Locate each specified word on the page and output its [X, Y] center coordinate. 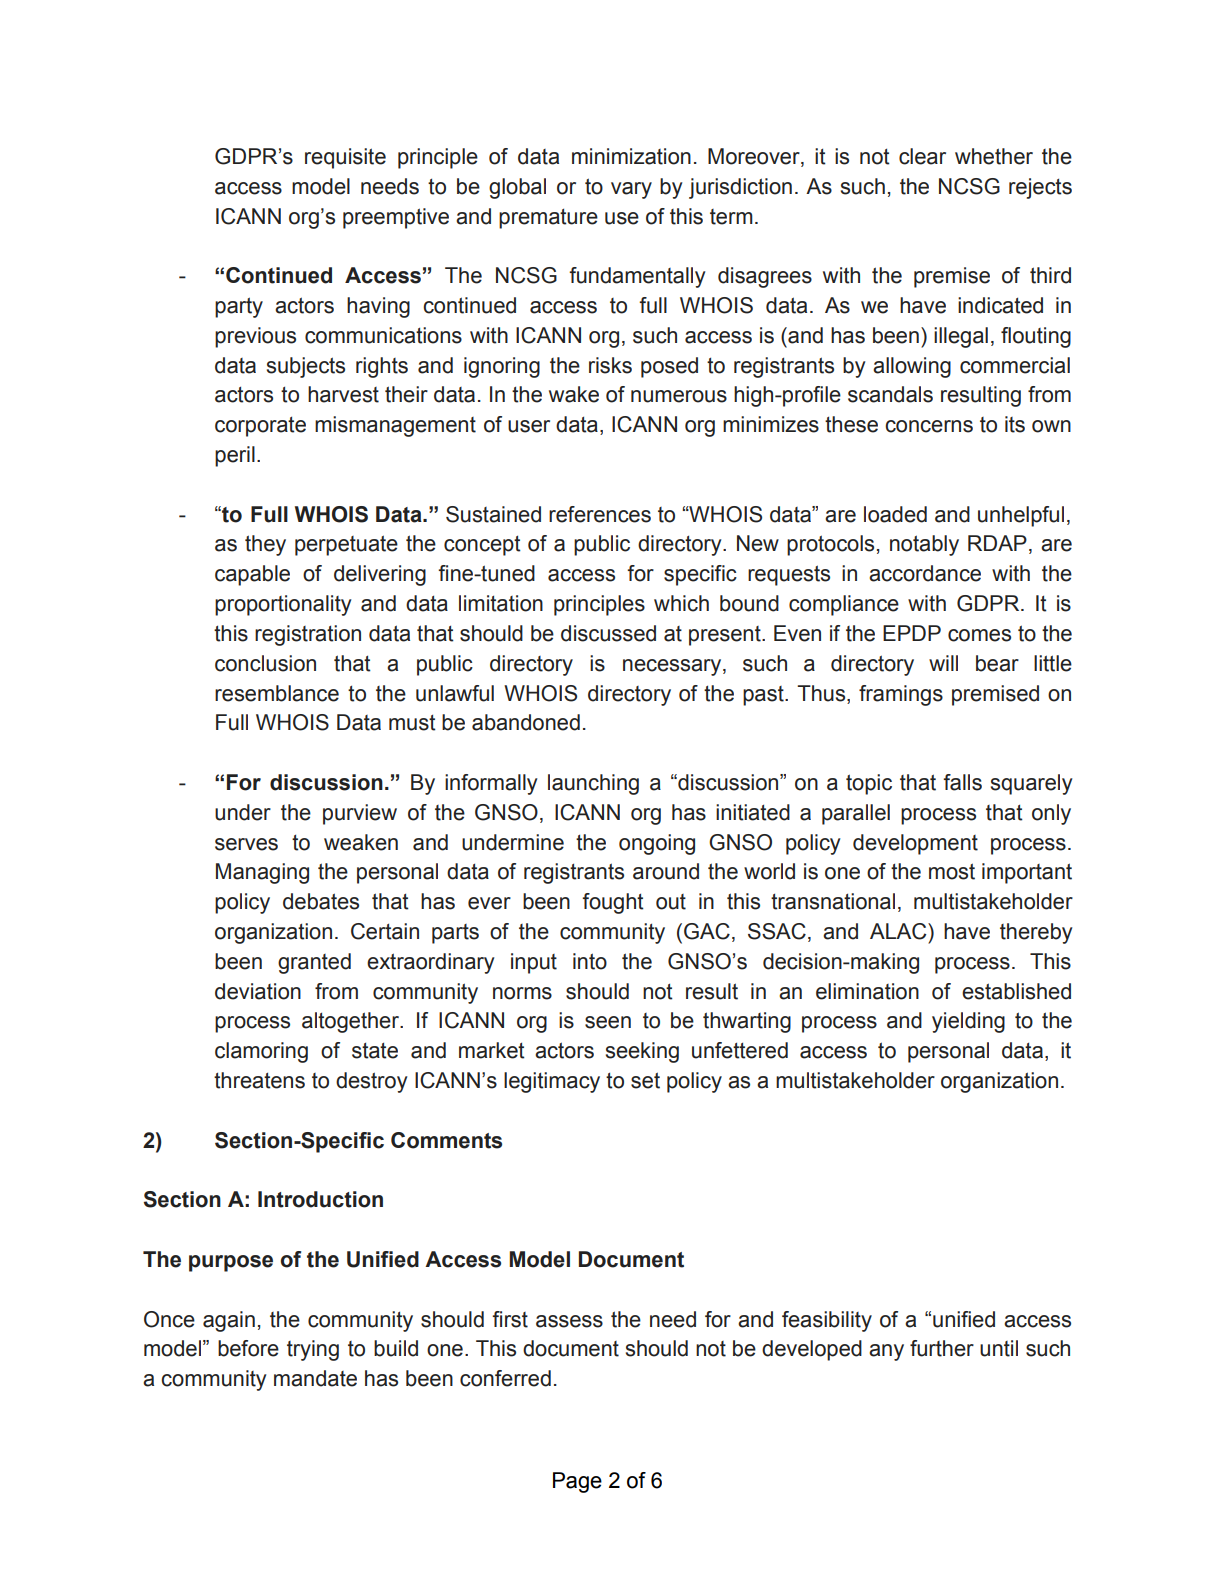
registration [308, 635]
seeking [642, 1052]
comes [979, 635]
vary [631, 190]
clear [922, 156]
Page [577, 1482]
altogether [352, 1022]
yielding [968, 1022]
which [681, 603]
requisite [345, 158]
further [942, 1348]
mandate [315, 1378]
